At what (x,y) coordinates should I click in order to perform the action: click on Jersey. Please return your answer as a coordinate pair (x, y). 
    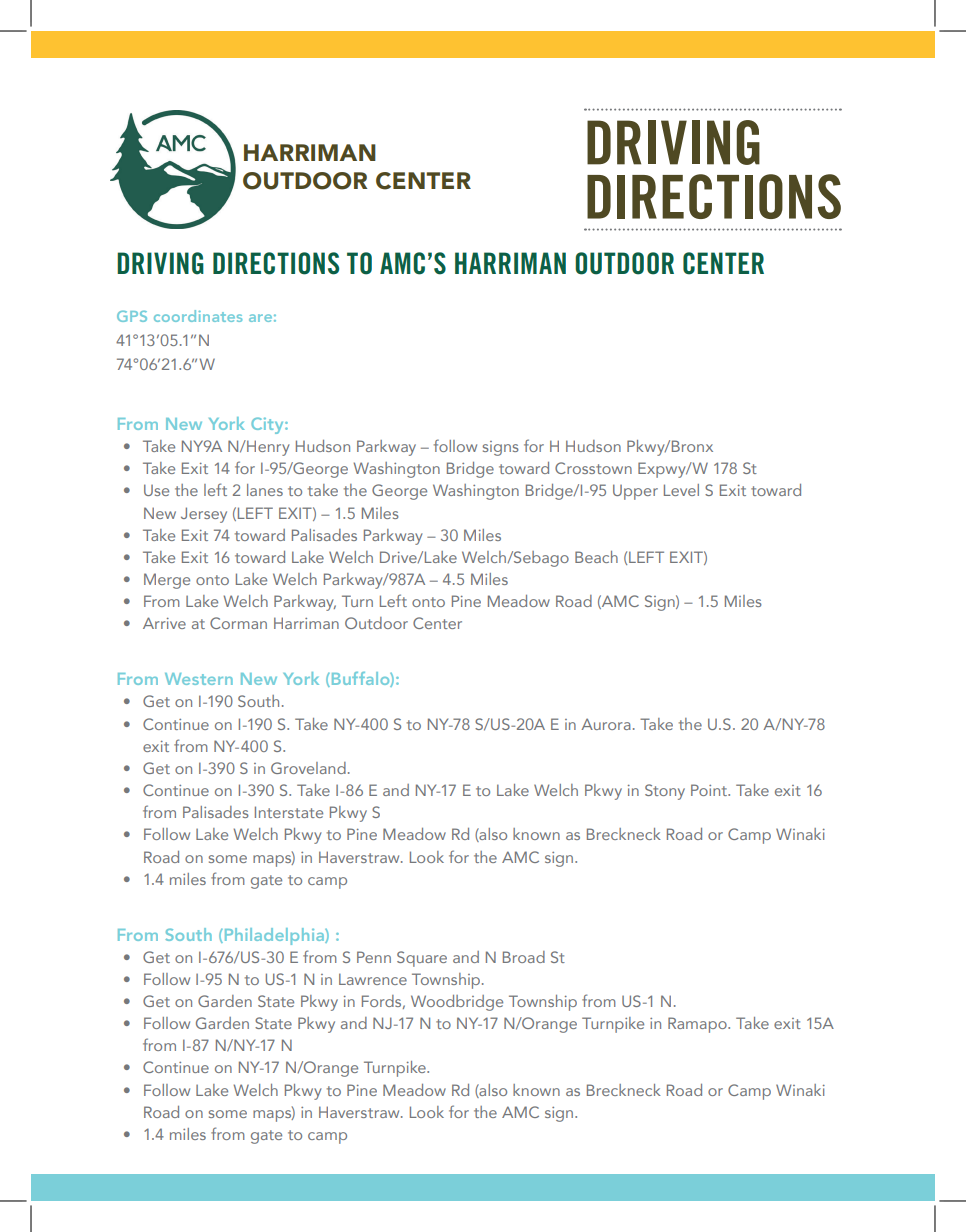
    Looking at the image, I should click on (204, 515).
